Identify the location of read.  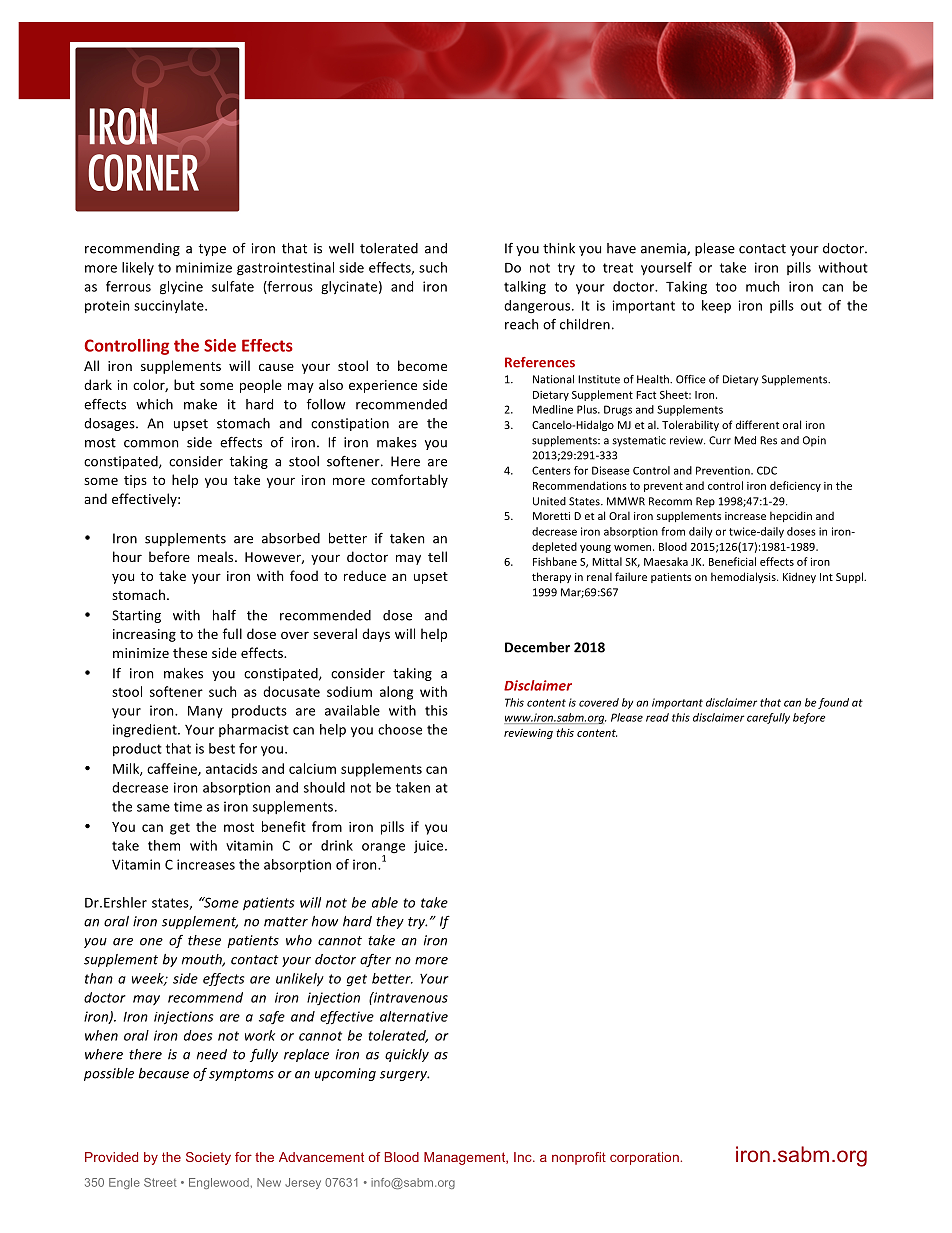
(657, 717).
